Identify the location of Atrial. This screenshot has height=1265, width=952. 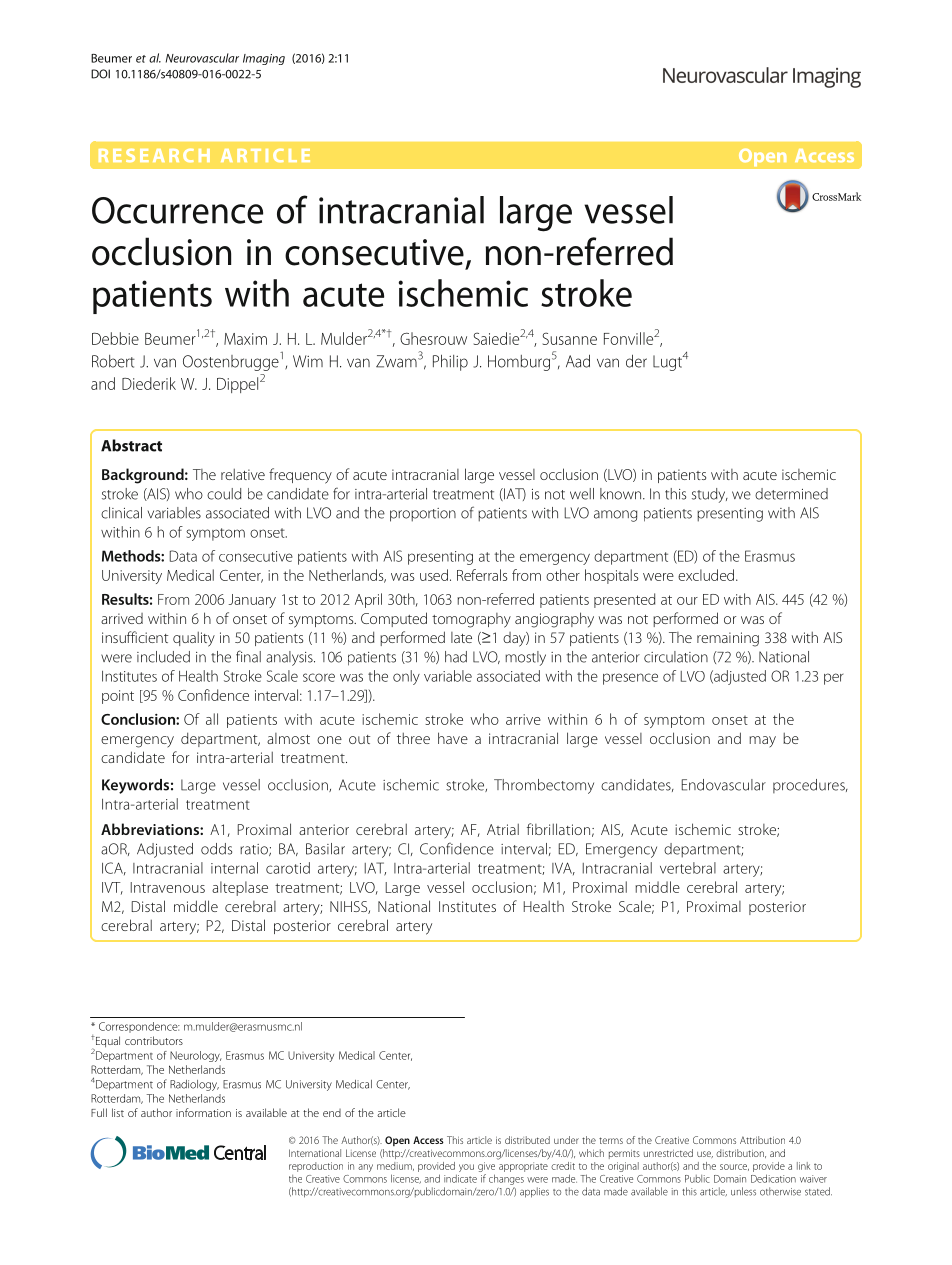
(503, 829).
